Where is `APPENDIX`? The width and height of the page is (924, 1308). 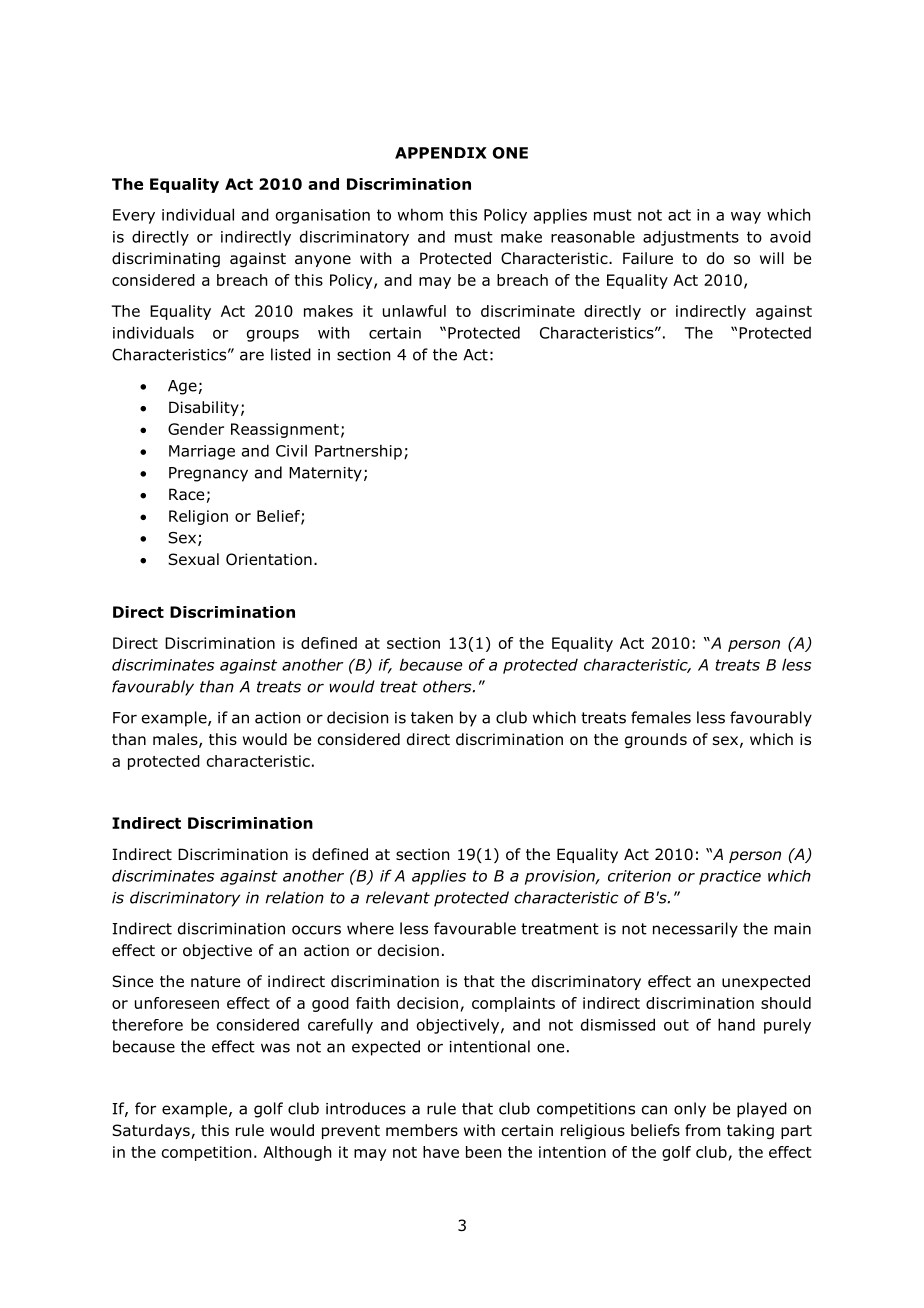 APPENDIX is located at coordinates (441, 153).
